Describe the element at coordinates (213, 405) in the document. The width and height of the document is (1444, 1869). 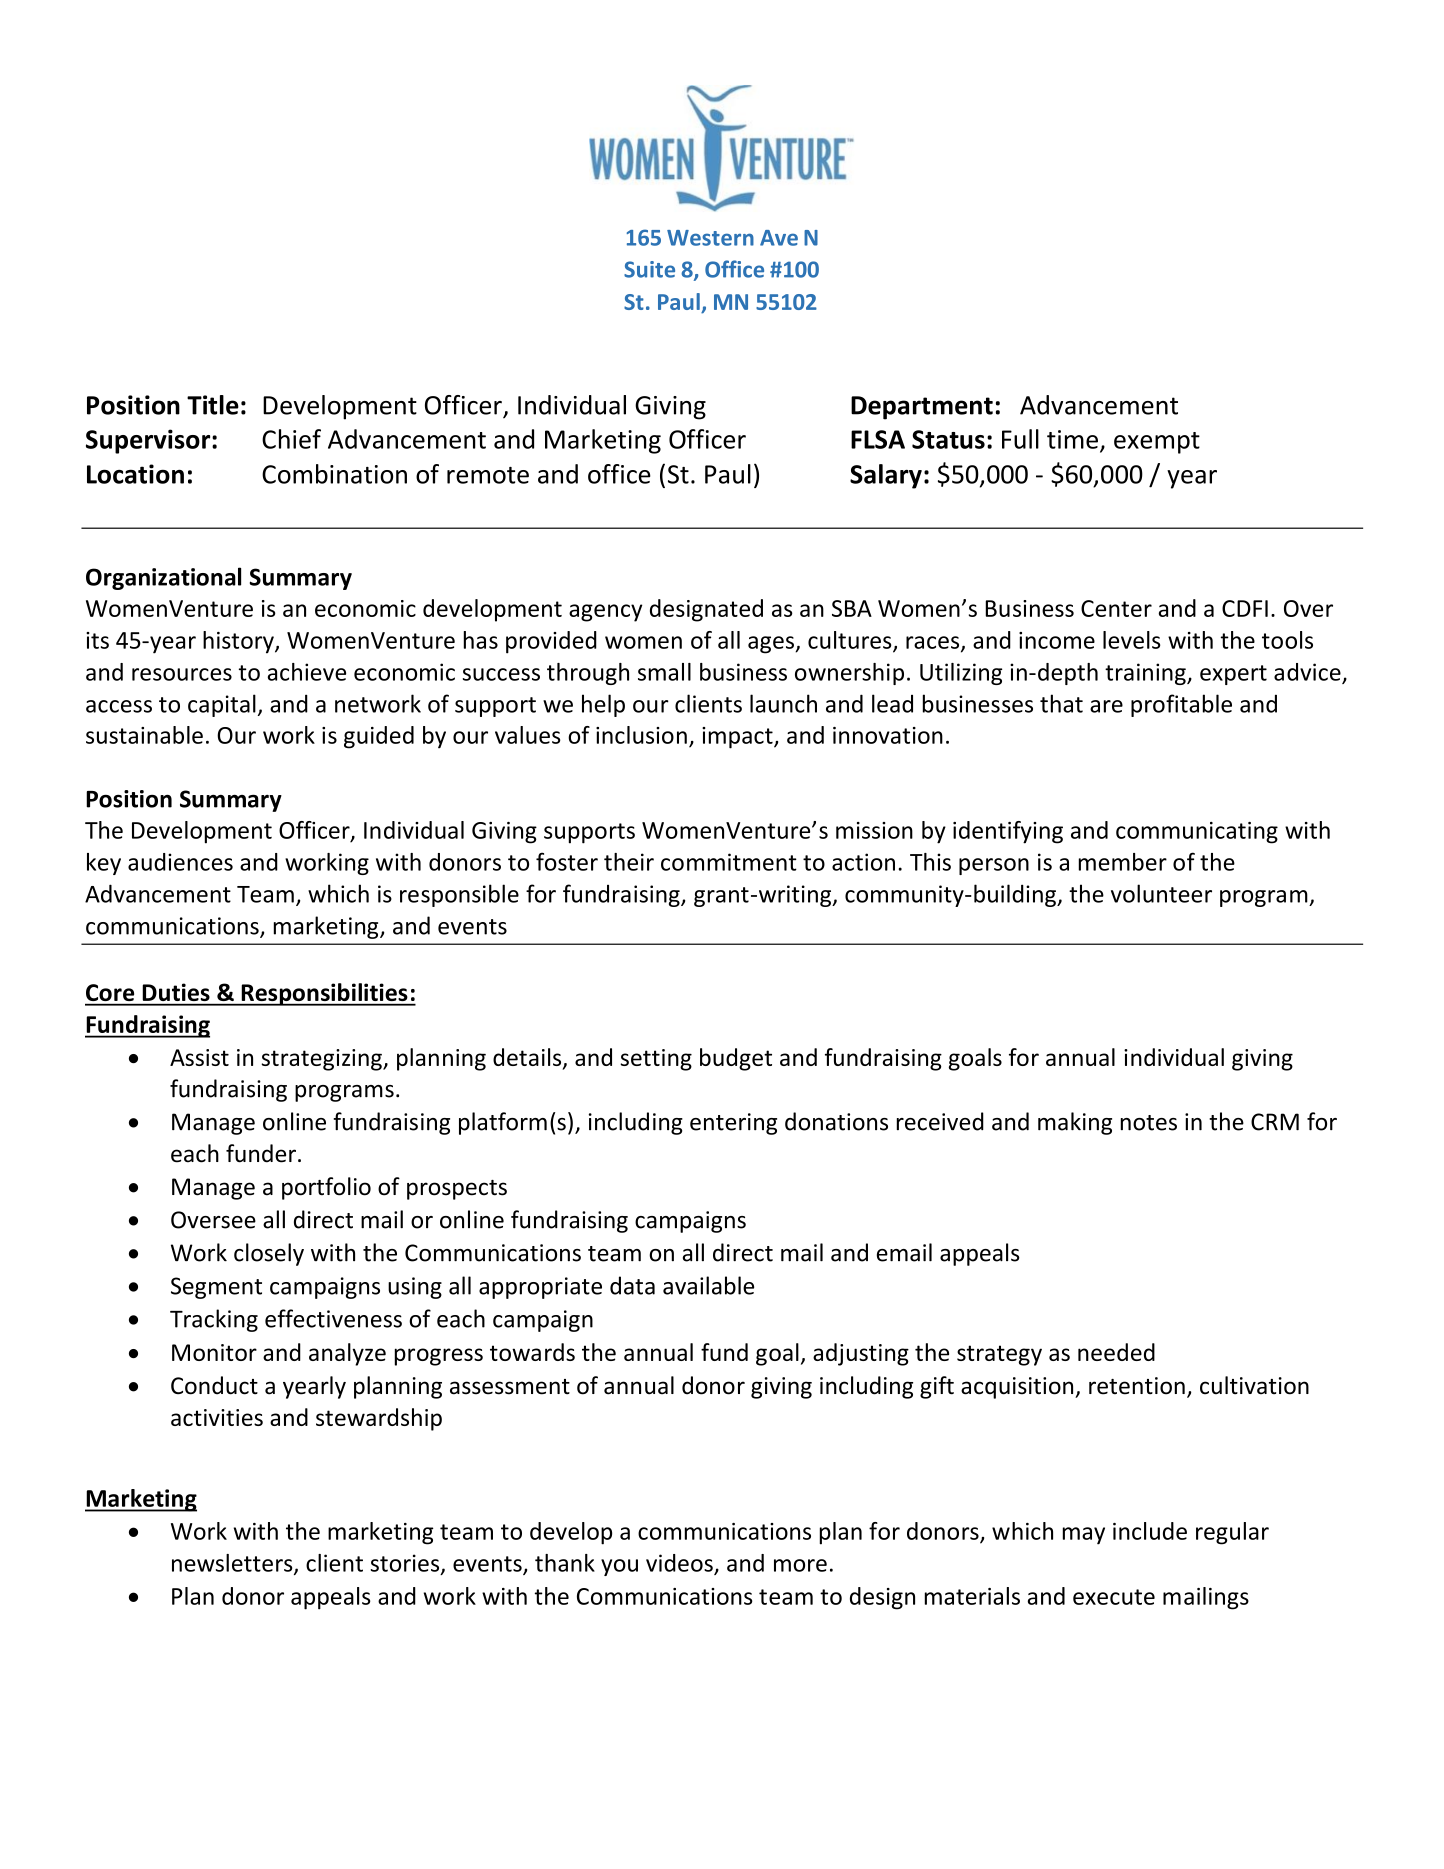
I see `Title` at that location.
